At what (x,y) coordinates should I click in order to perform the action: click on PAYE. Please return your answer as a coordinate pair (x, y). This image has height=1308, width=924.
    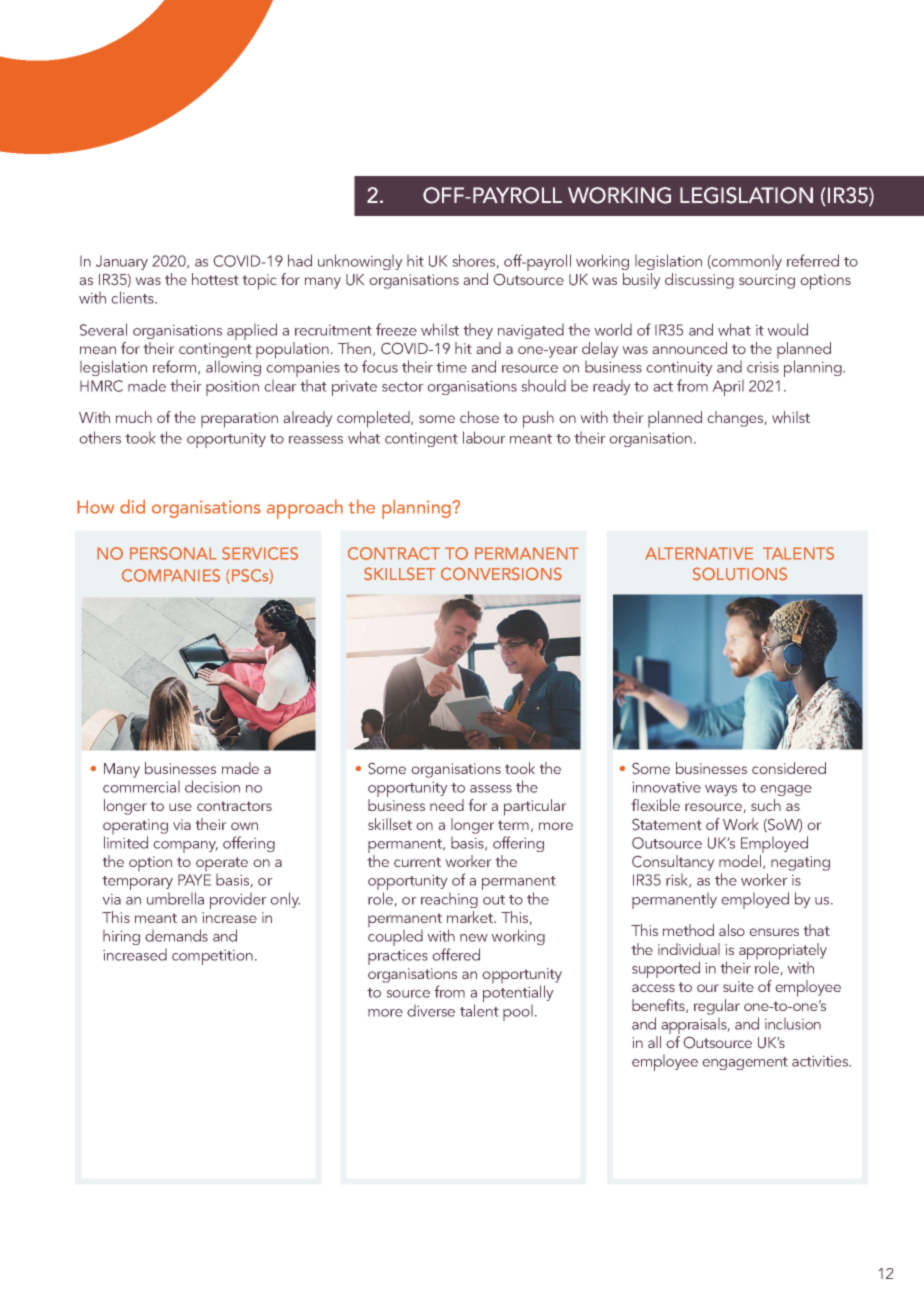
    Looking at the image, I should click on (194, 880).
